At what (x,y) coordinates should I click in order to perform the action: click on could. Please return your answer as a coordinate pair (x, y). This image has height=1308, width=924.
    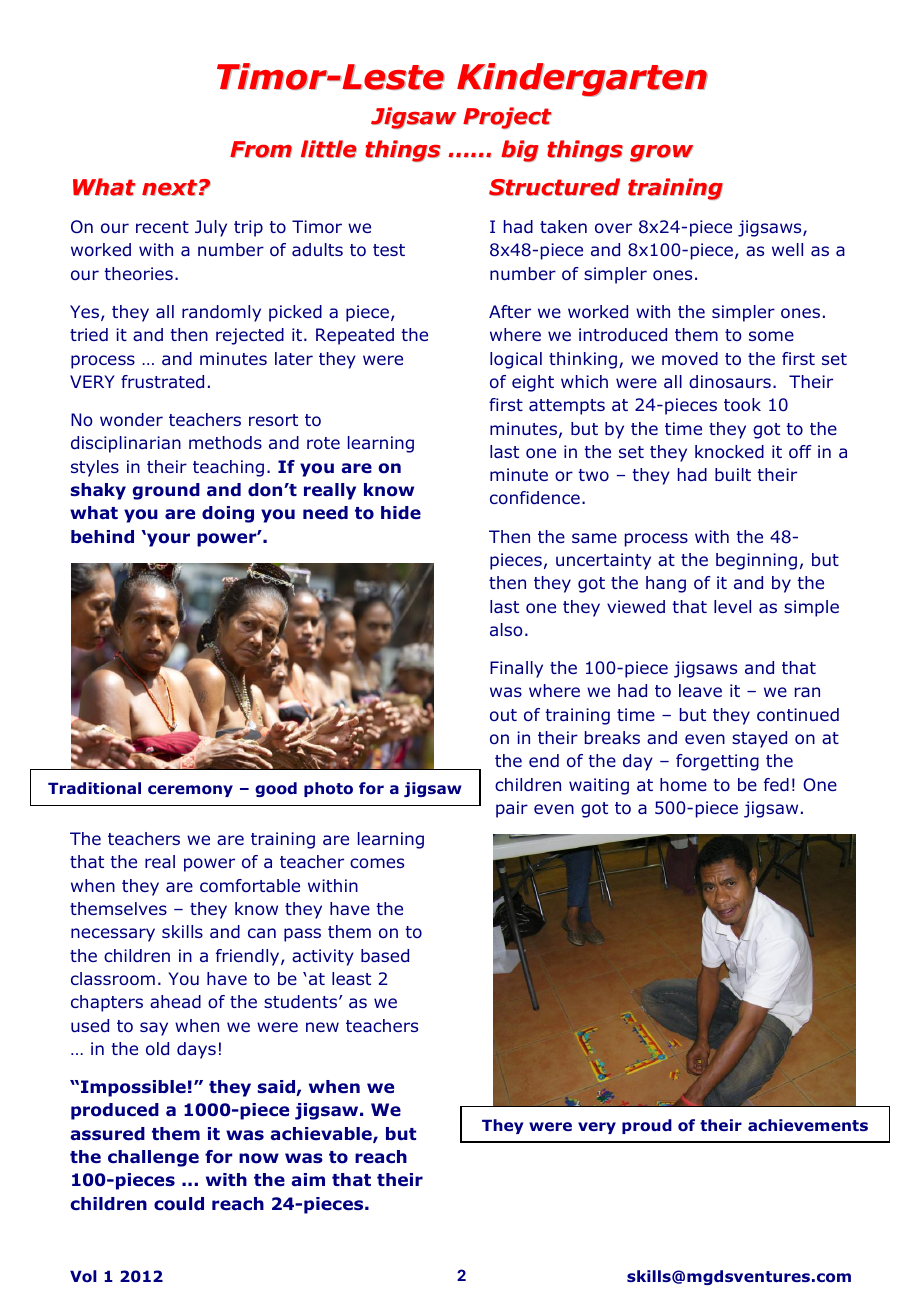
    Looking at the image, I should click on (179, 1204).
